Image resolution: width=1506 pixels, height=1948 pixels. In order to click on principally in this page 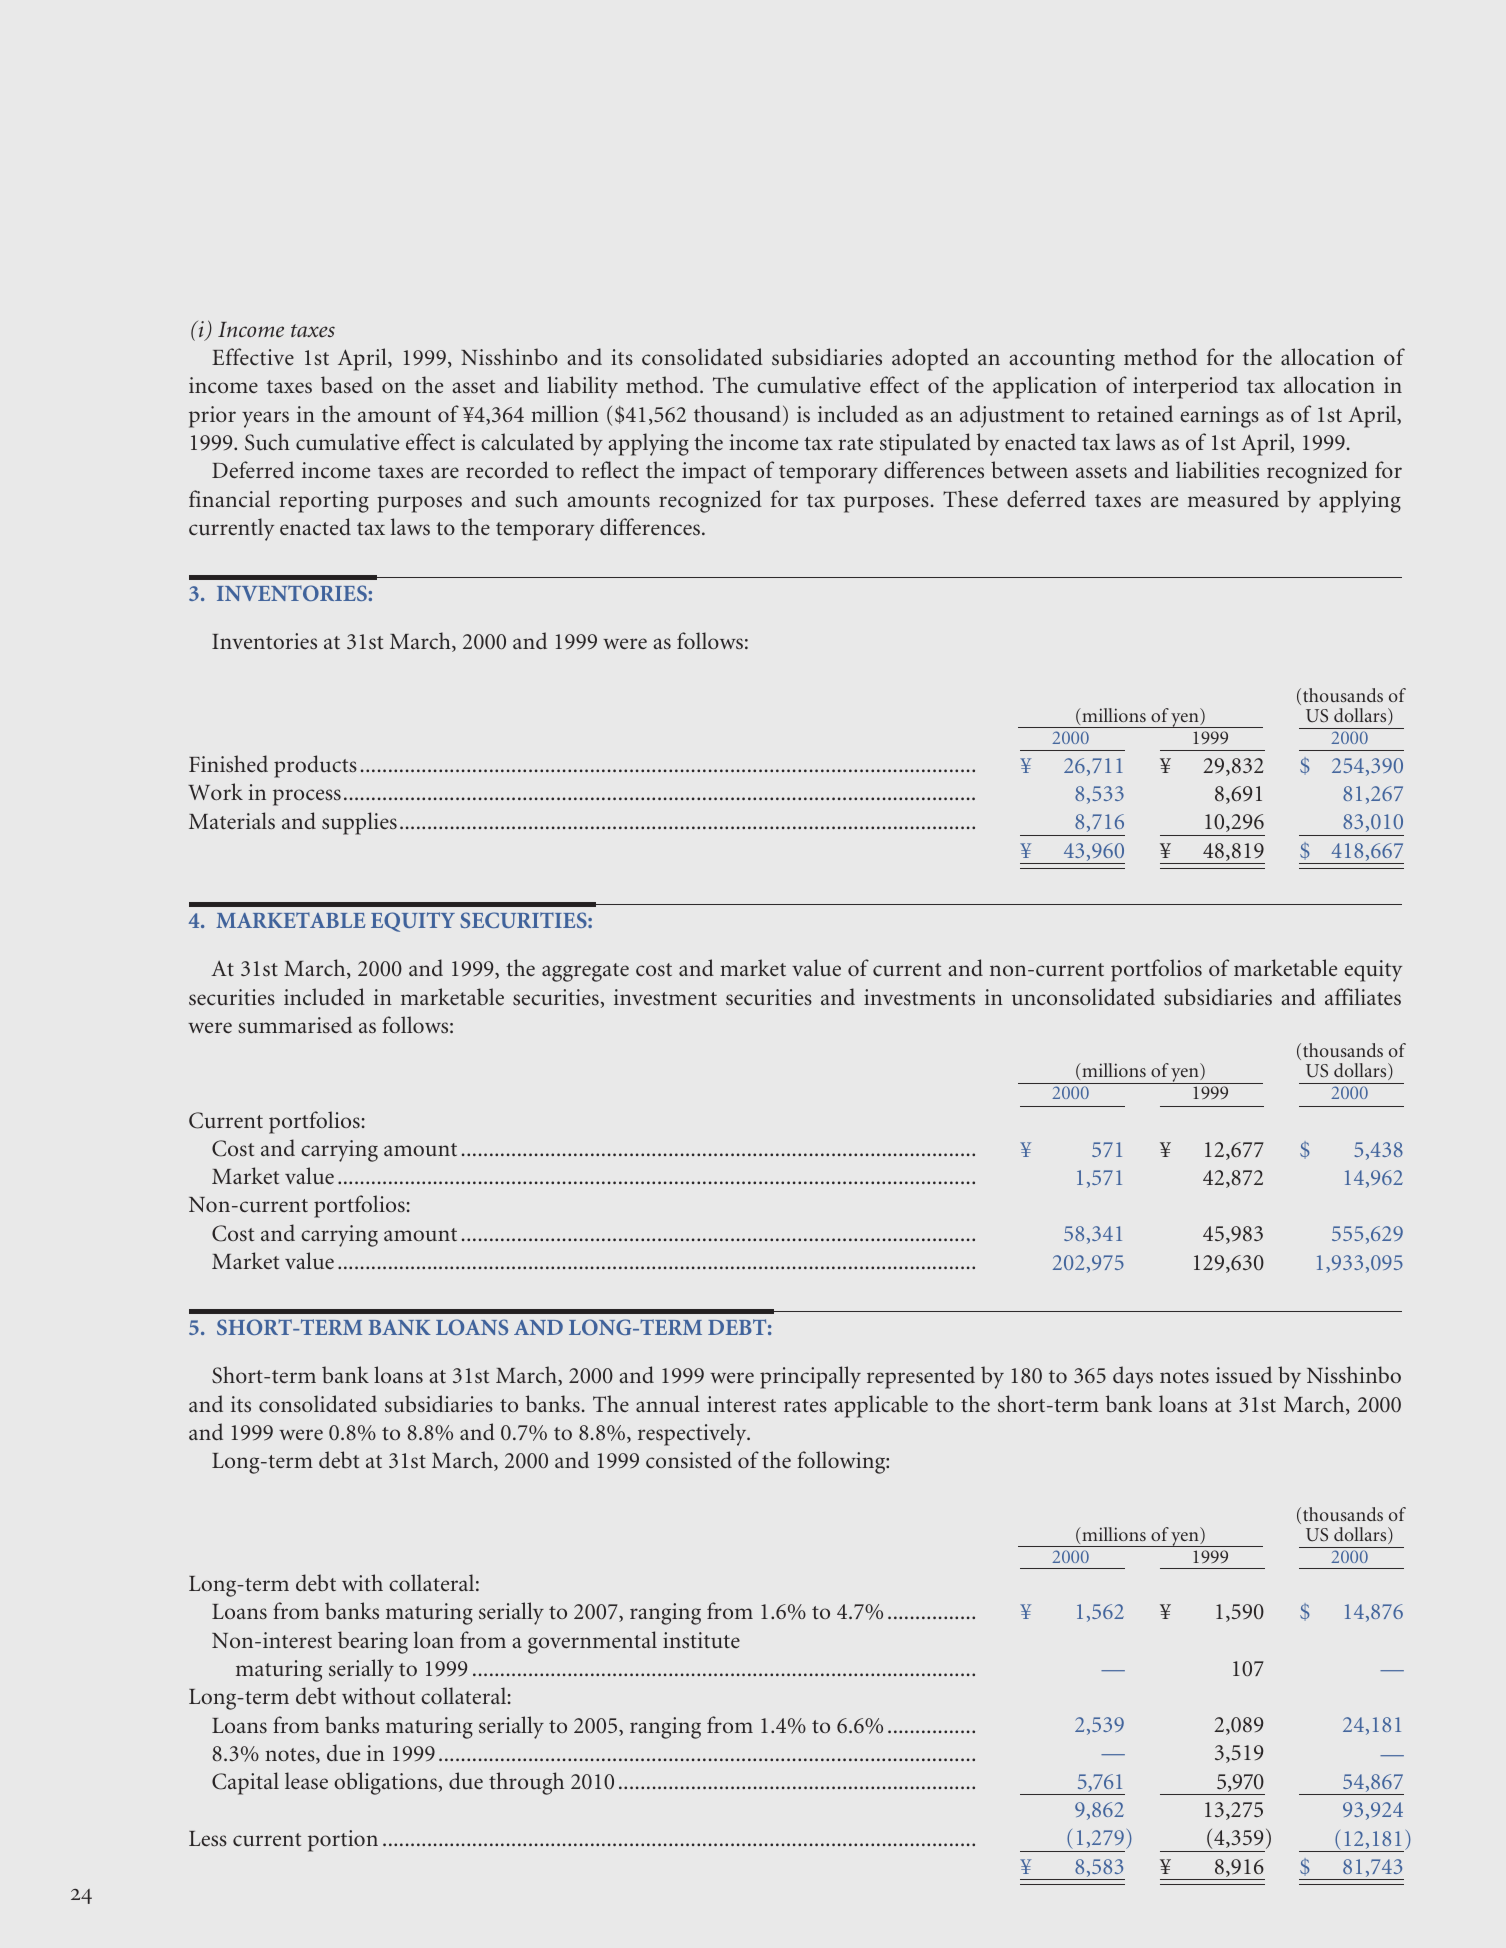, I will do `click(810, 1377)`.
